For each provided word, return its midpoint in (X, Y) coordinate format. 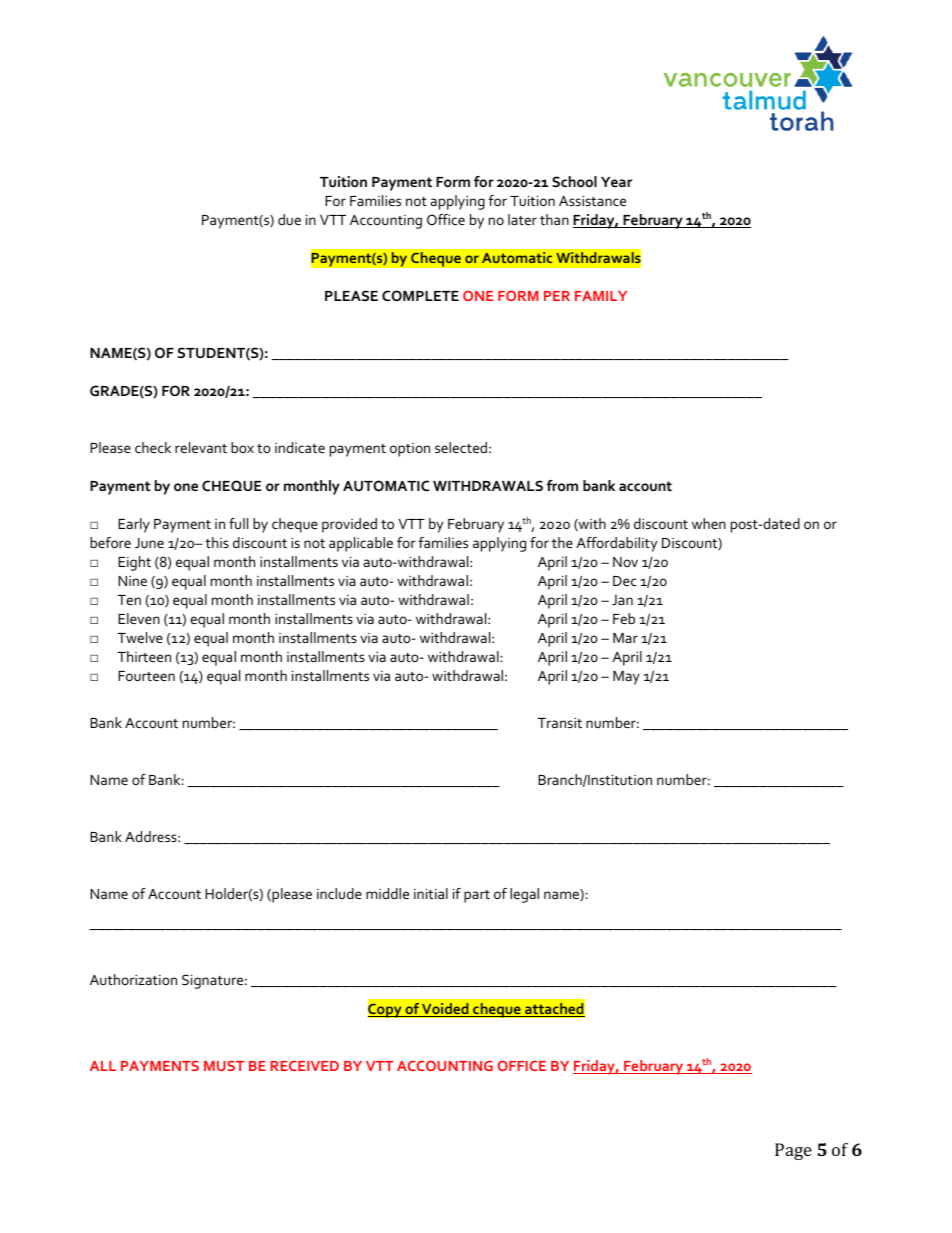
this (217, 542)
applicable (361, 544)
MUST (224, 1065)
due (289, 219)
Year (616, 182)
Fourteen (146, 676)
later (522, 219)
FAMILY (601, 296)
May (626, 678)
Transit (559, 723)
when (709, 523)
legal (524, 895)
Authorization (133, 979)
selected (461, 447)
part (477, 896)
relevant (201, 447)
